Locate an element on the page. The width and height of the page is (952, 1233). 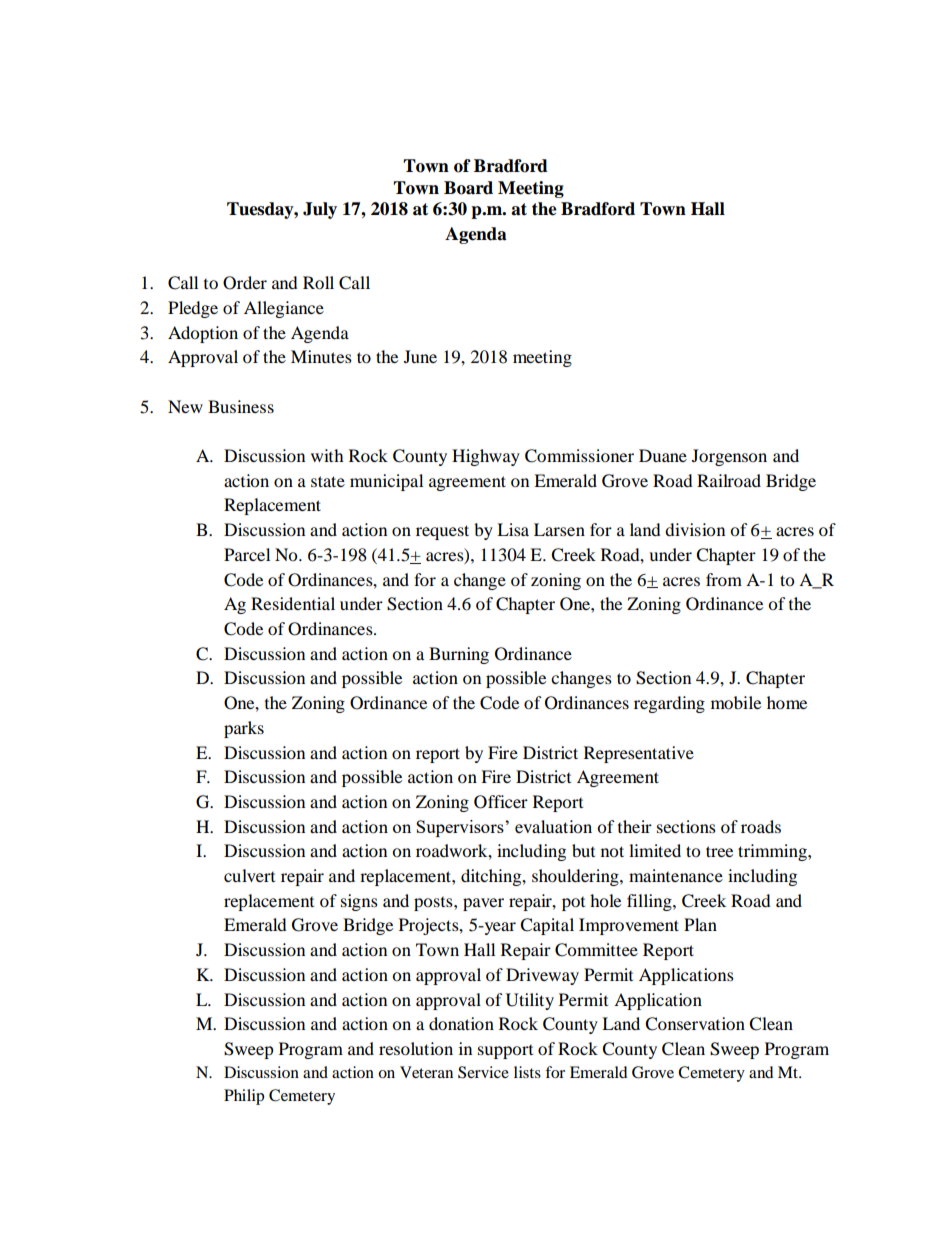
Supervisors is located at coordinates (461, 828).
